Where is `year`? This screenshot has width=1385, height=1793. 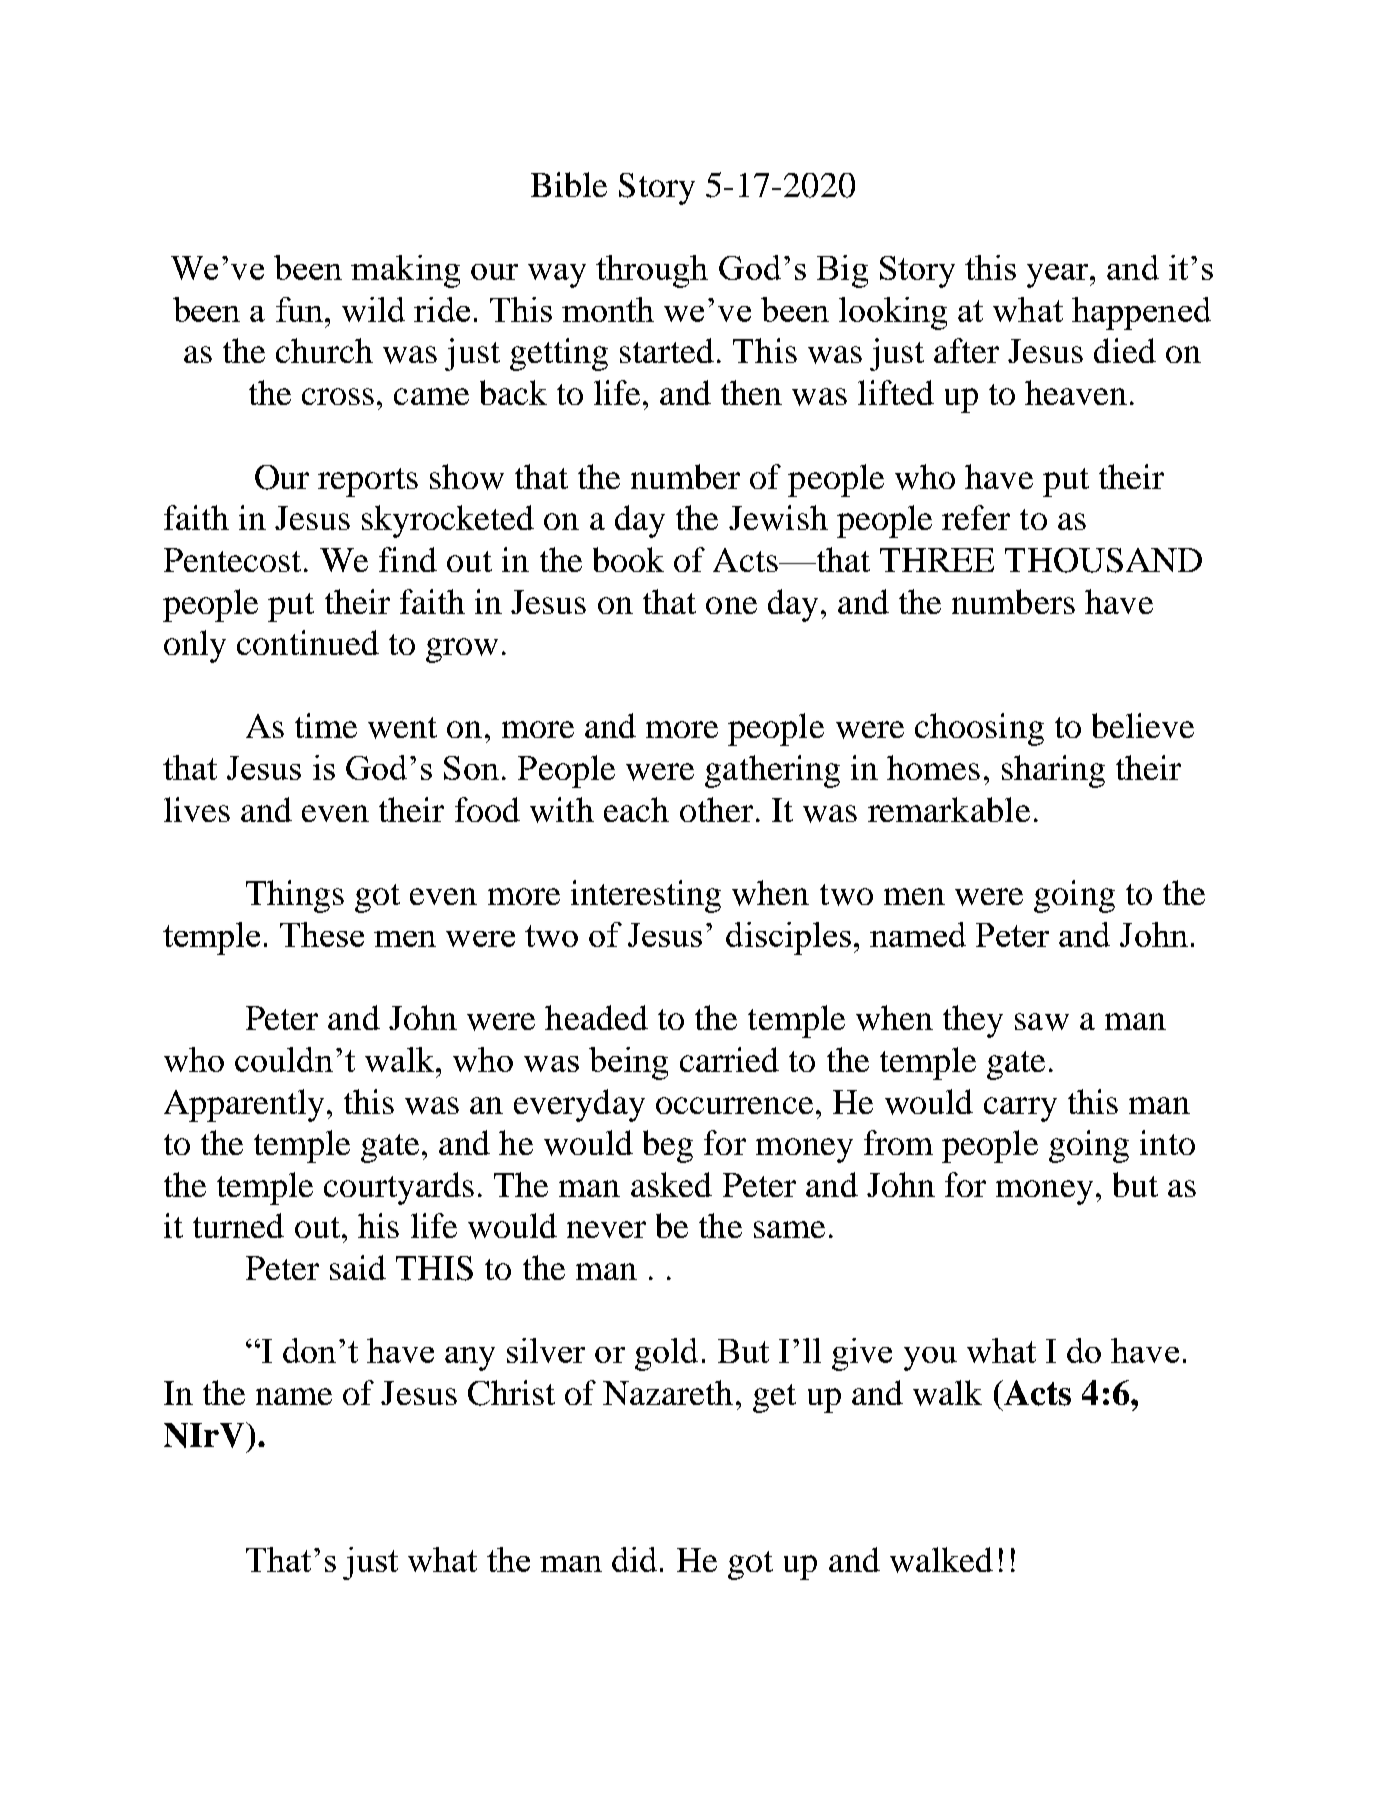
year is located at coordinates (1059, 276).
